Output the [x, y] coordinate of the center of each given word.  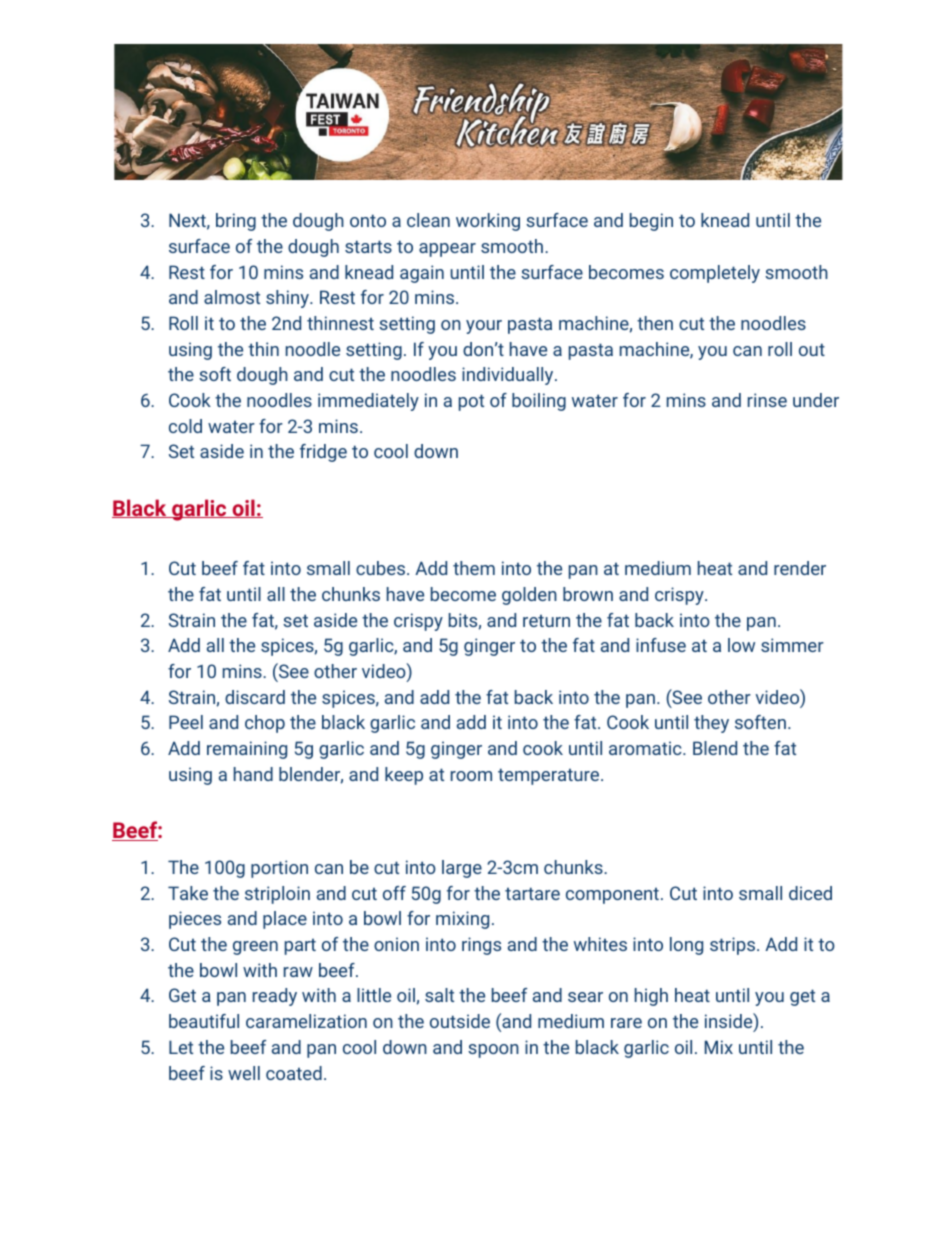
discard [255, 697]
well [244, 1073]
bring [236, 222]
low [741, 645]
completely [715, 274]
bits [463, 620]
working [488, 222]
